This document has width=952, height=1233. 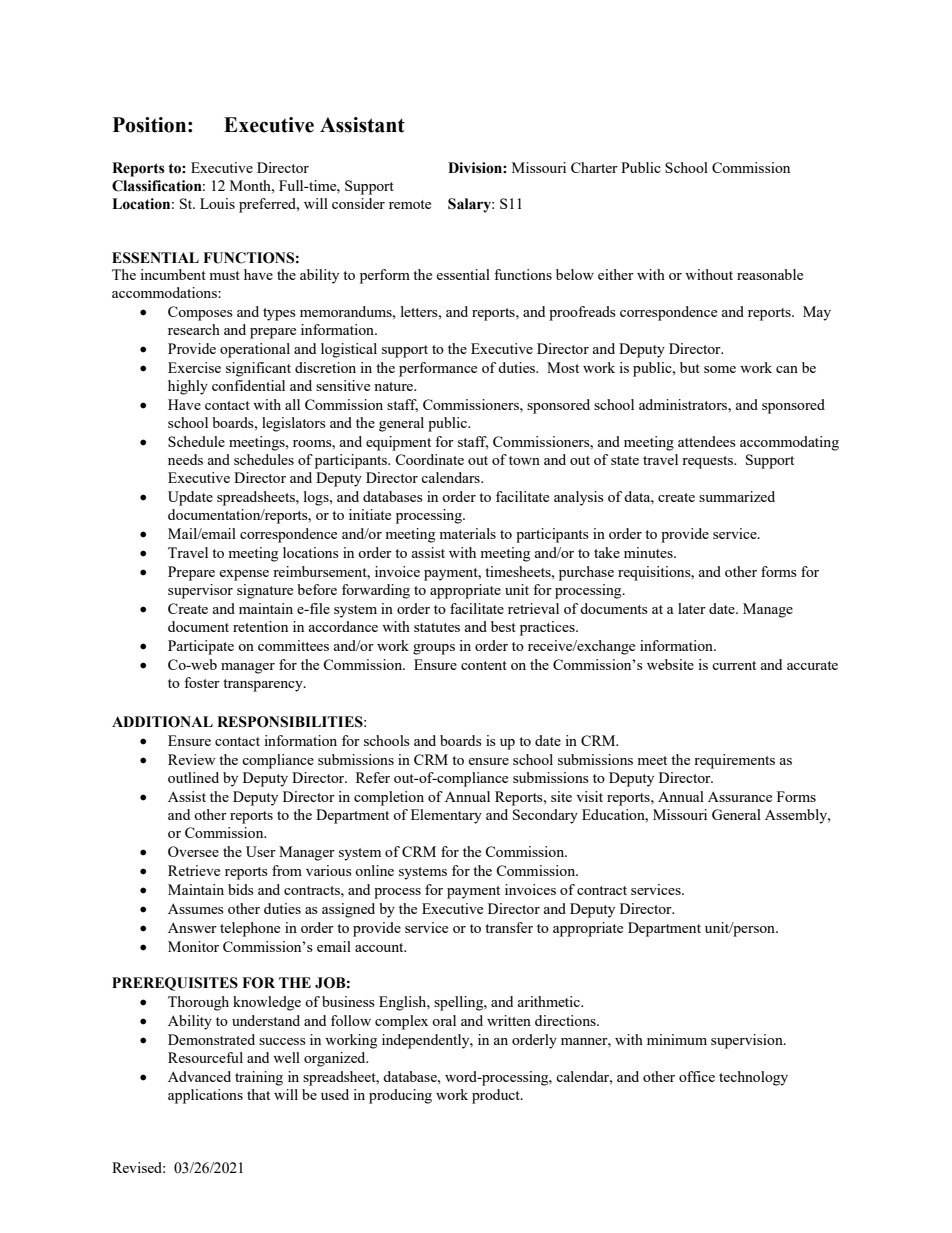 What do you see at coordinates (734, 761) in the document?
I see `requirements` at bounding box center [734, 761].
